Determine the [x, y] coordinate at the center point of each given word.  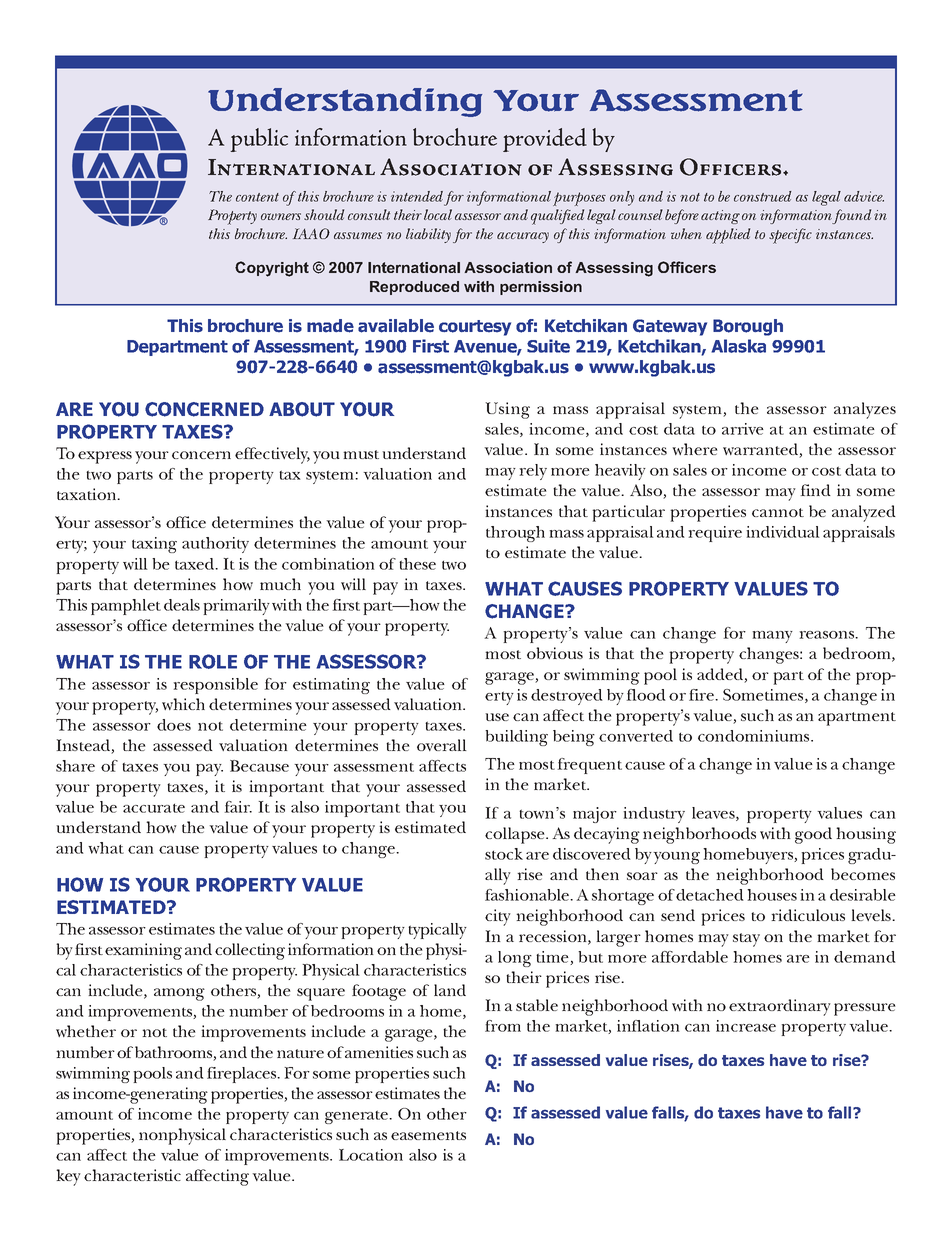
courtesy [475, 328]
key [68, 1177]
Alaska [738, 346]
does [174, 725]
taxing [154, 545]
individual [783, 532]
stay [746, 940]
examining [143, 951]
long [515, 959]
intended [417, 196]
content [257, 197]
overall [442, 745]
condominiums [755, 736]
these [417, 564]
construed [763, 196]
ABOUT [302, 409]
